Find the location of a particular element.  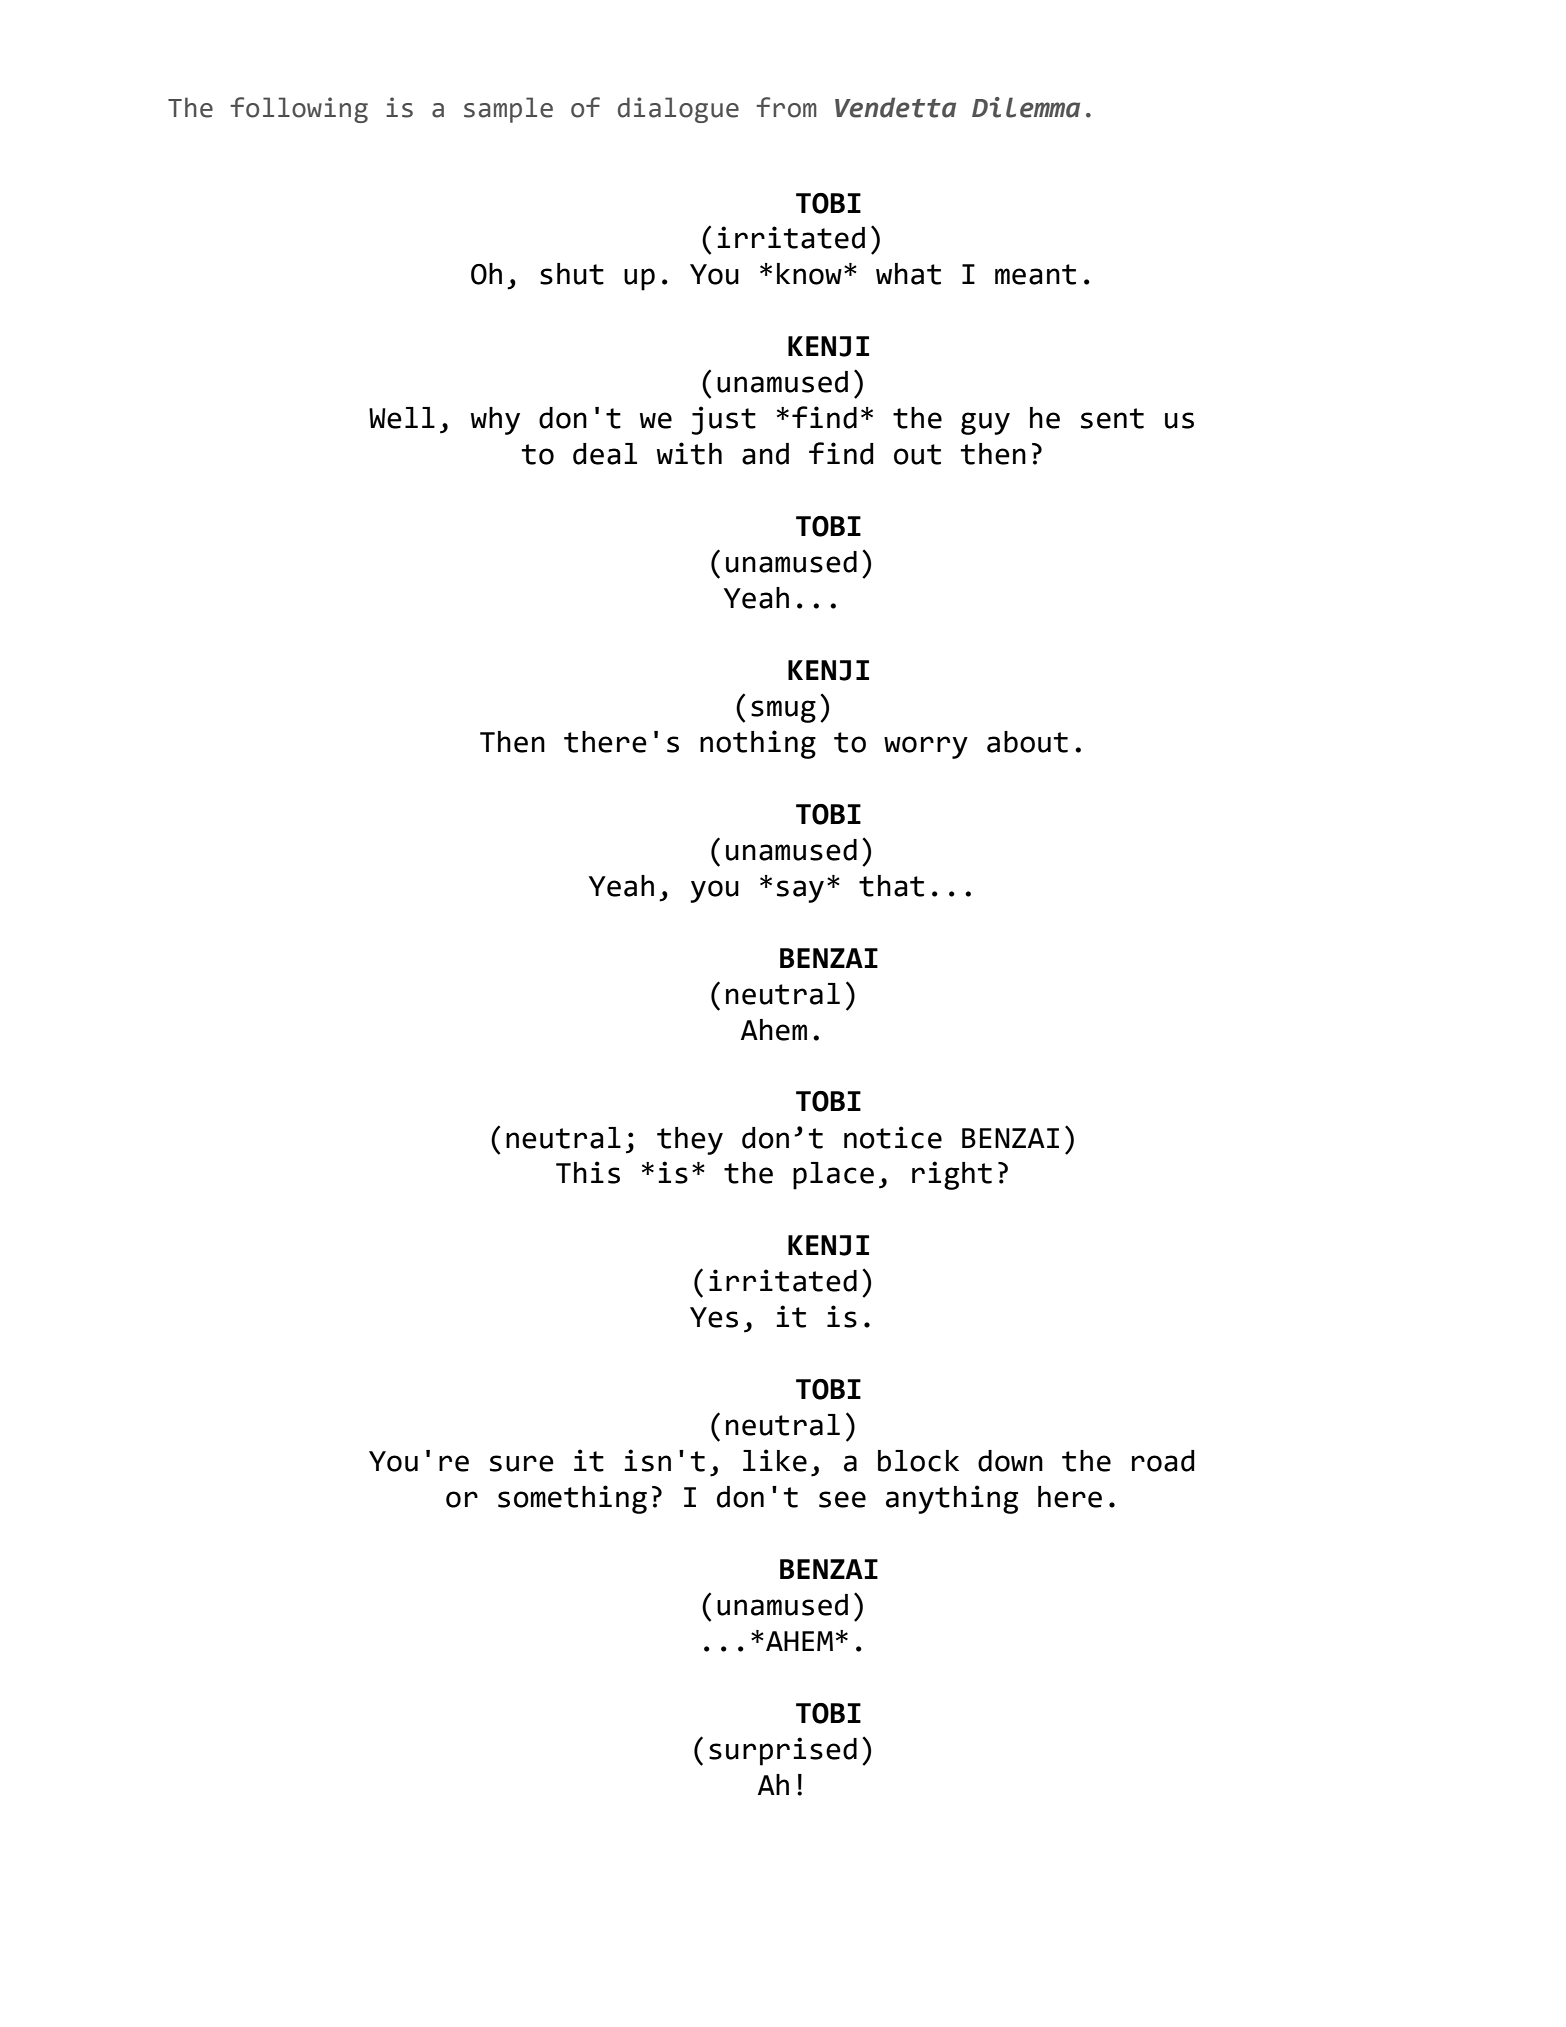

dialogue is located at coordinates (678, 110).
